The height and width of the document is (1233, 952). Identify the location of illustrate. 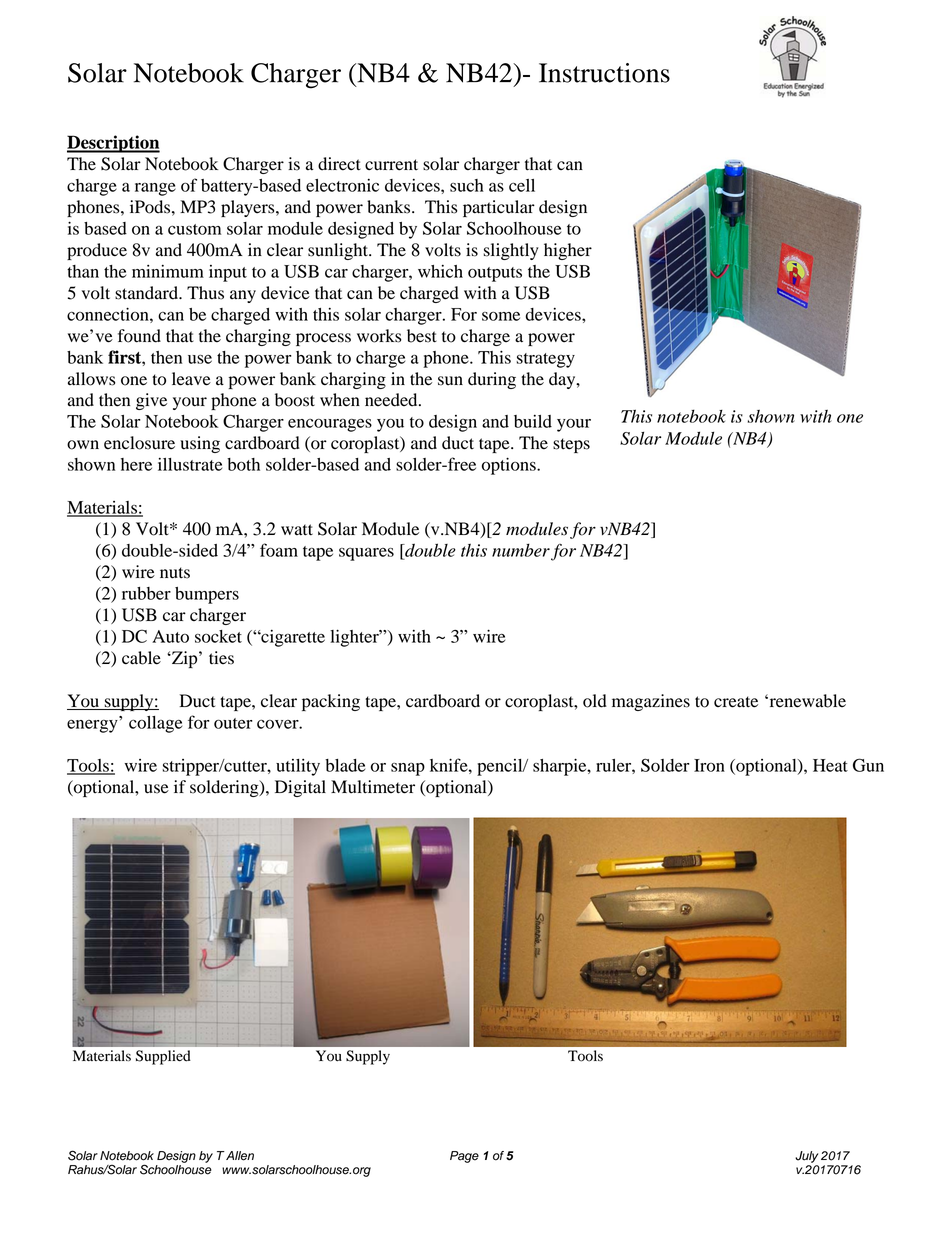
(190, 464).
